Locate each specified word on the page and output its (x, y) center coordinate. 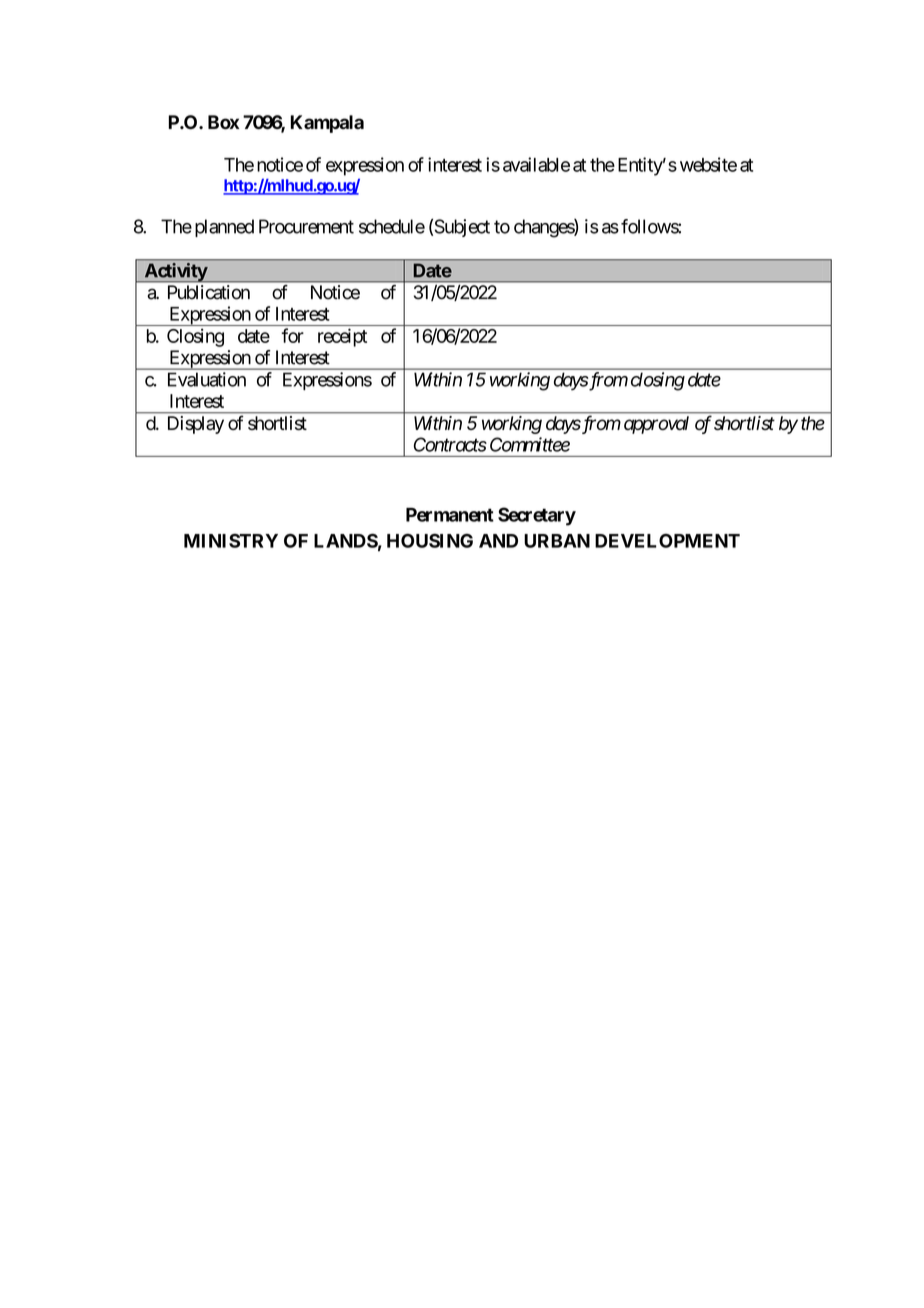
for (293, 335)
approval (656, 425)
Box (223, 122)
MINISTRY (231, 541)
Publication (209, 292)
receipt (342, 337)
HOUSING (430, 540)
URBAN (557, 541)
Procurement (306, 226)
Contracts (450, 444)
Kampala (327, 124)
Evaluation (207, 379)
